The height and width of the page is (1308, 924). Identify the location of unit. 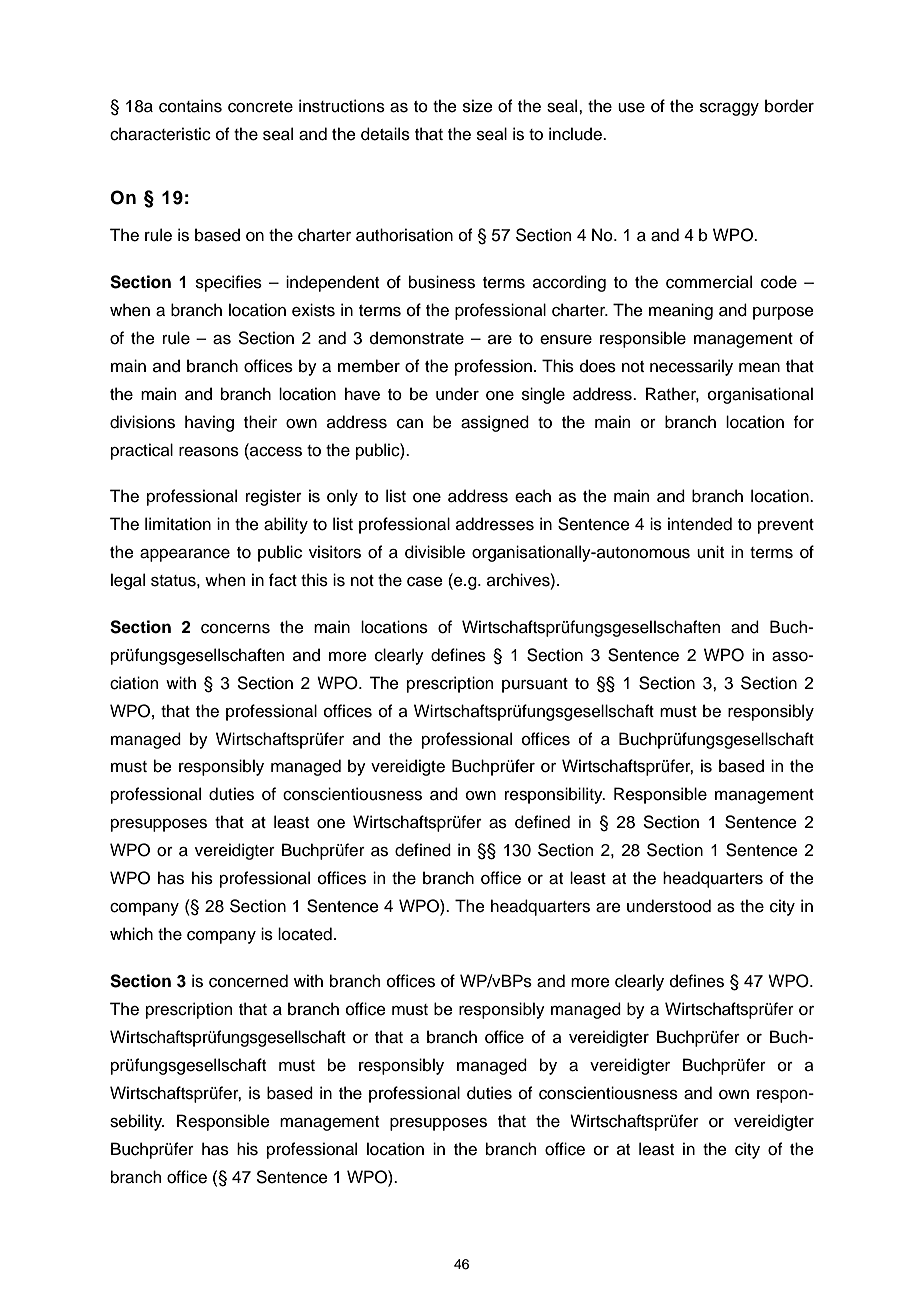
(710, 552).
